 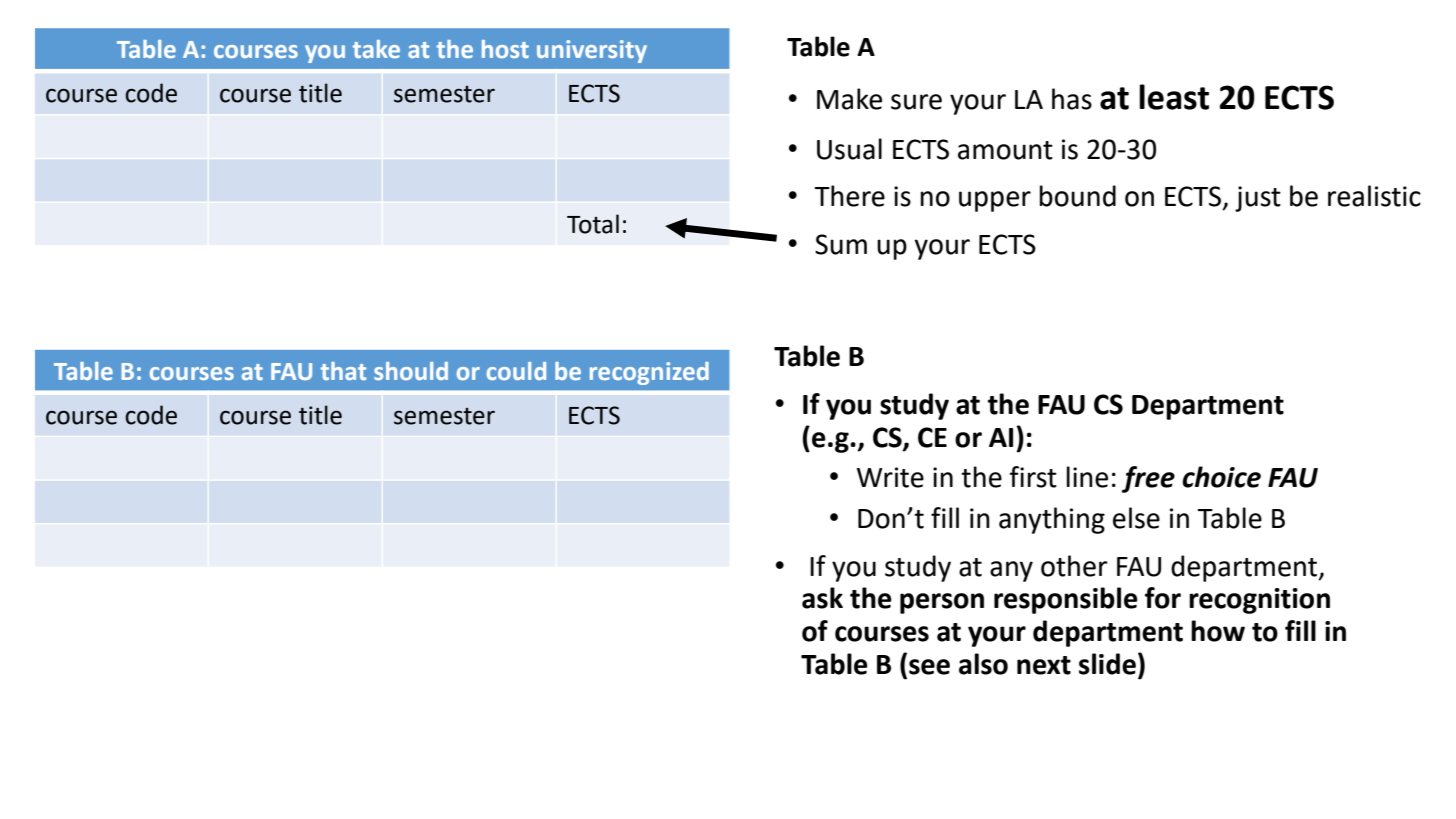 I want to click on Write, so click(x=890, y=477).
